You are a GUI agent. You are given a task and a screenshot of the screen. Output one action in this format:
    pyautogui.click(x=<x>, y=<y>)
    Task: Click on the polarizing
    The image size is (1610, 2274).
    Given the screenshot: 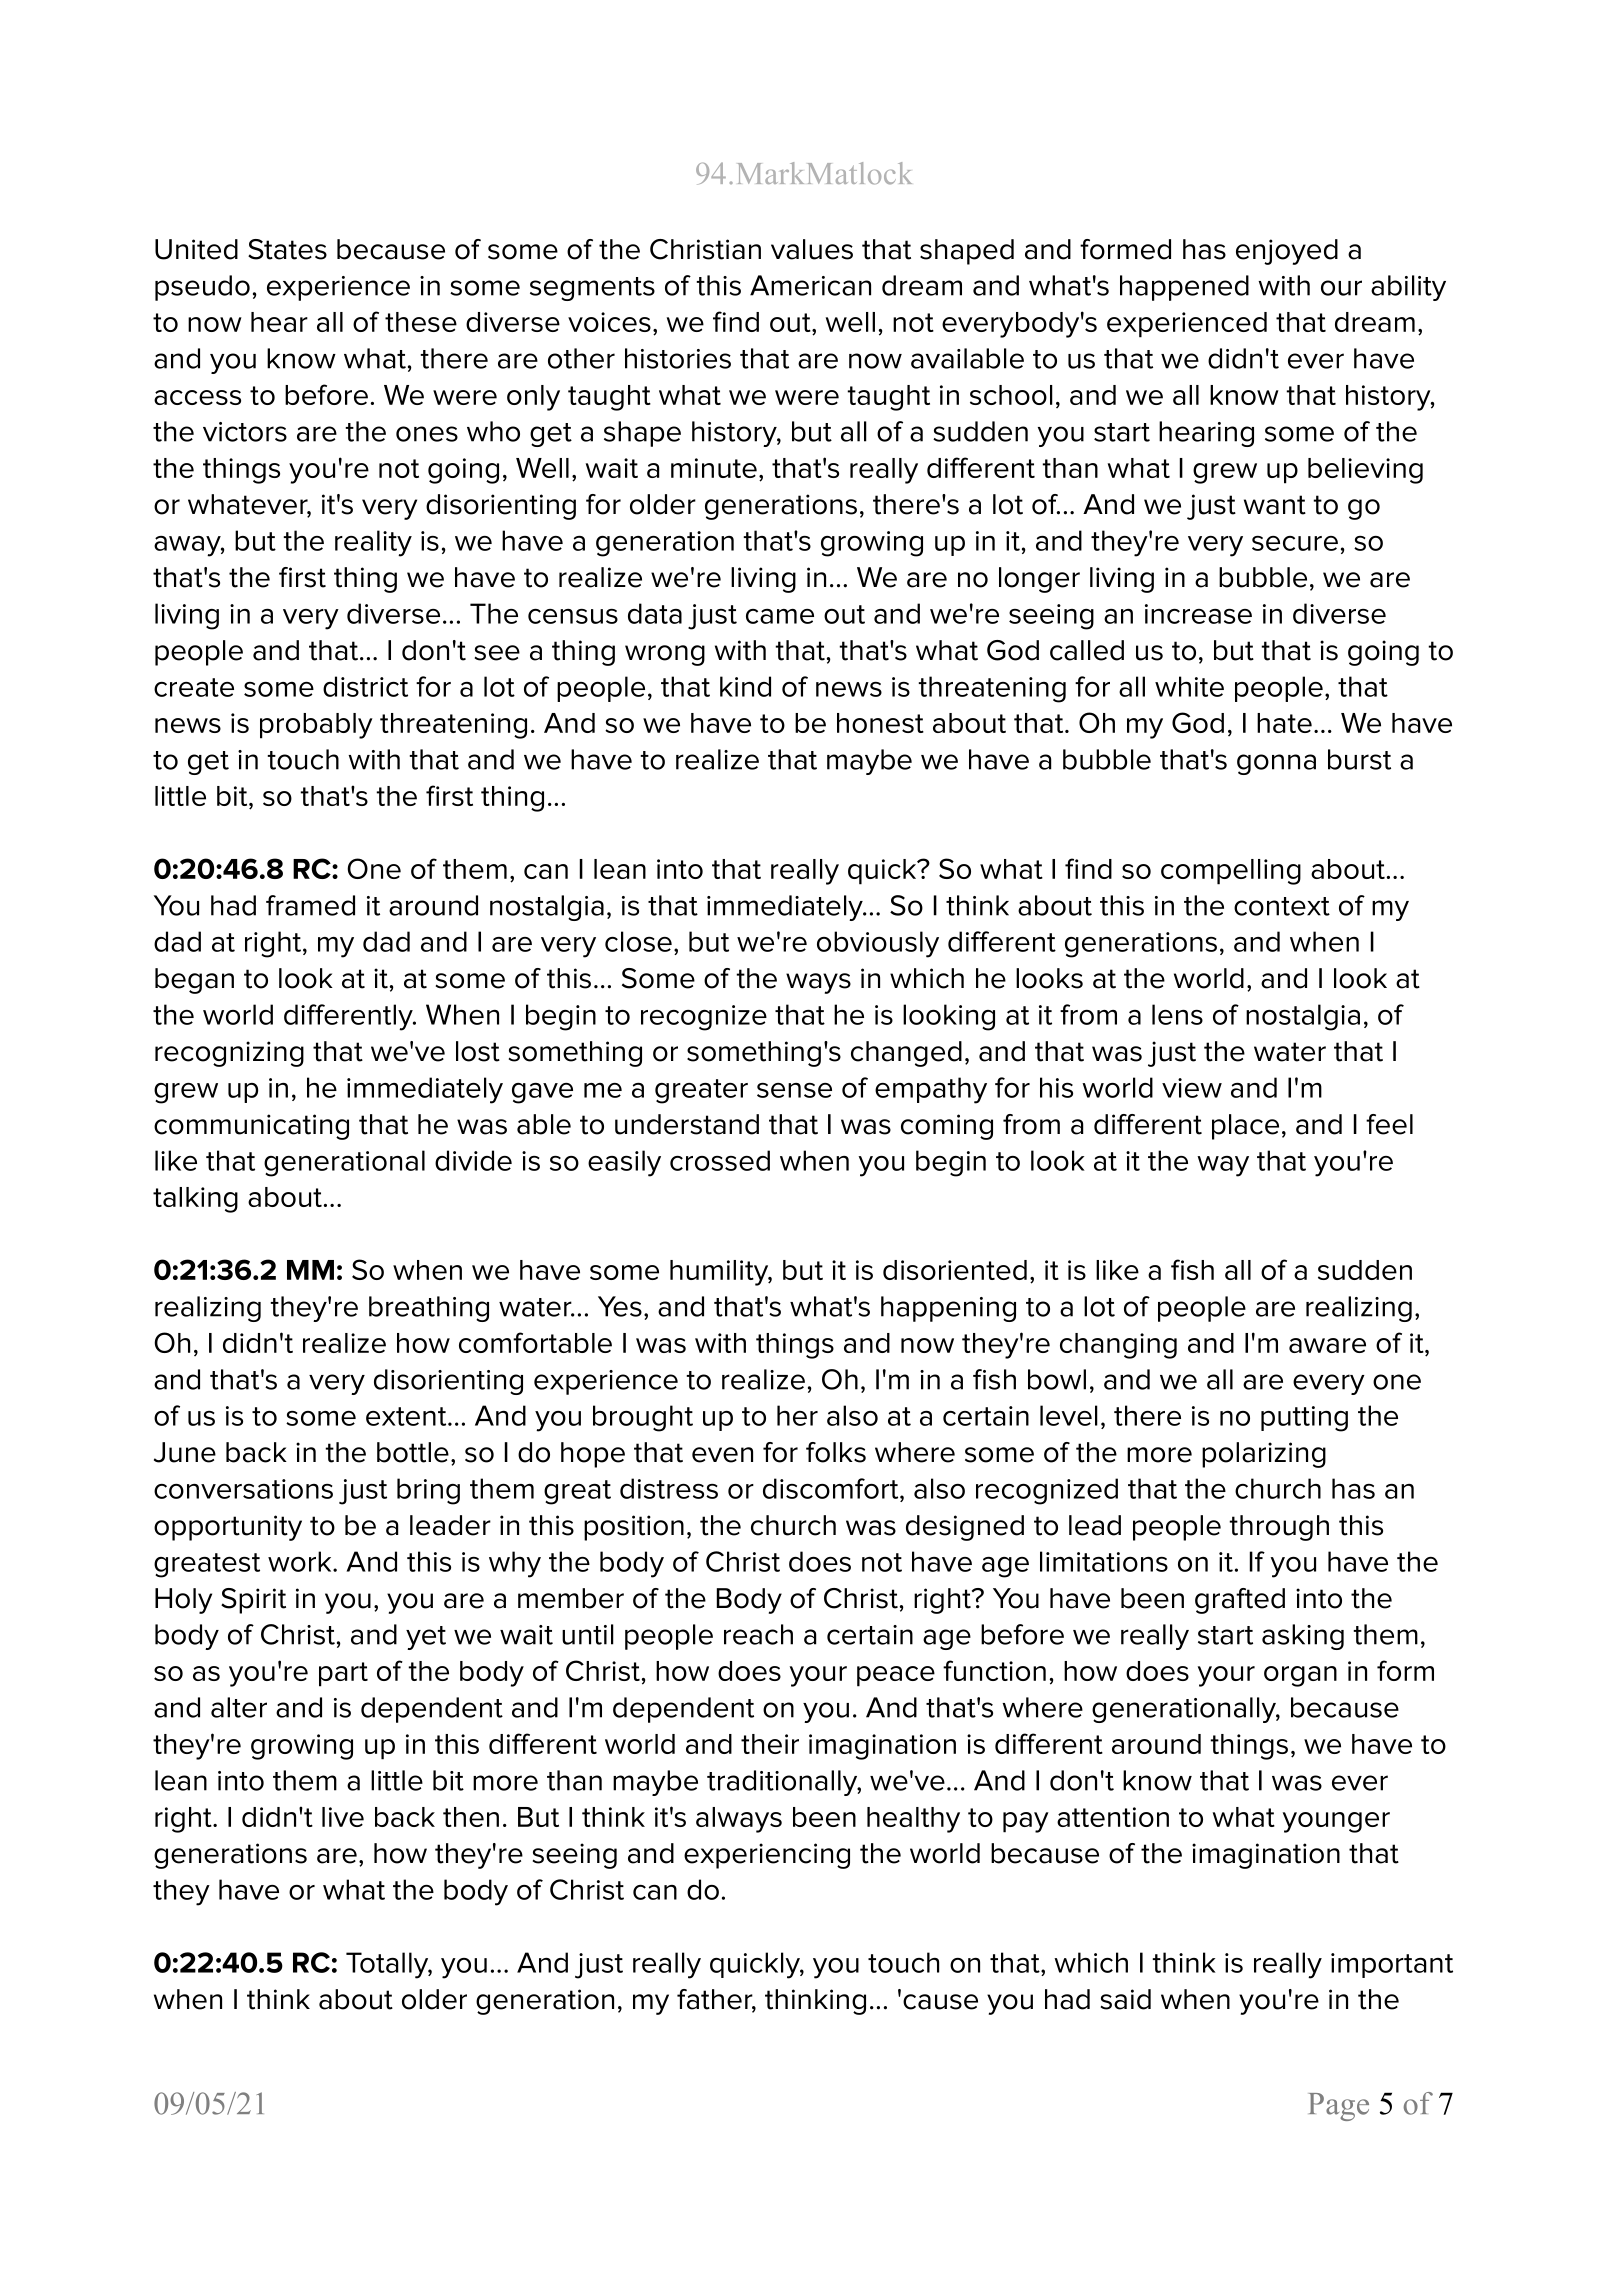 What is the action you would take?
    pyautogui.click(x=1264, y=1455)
